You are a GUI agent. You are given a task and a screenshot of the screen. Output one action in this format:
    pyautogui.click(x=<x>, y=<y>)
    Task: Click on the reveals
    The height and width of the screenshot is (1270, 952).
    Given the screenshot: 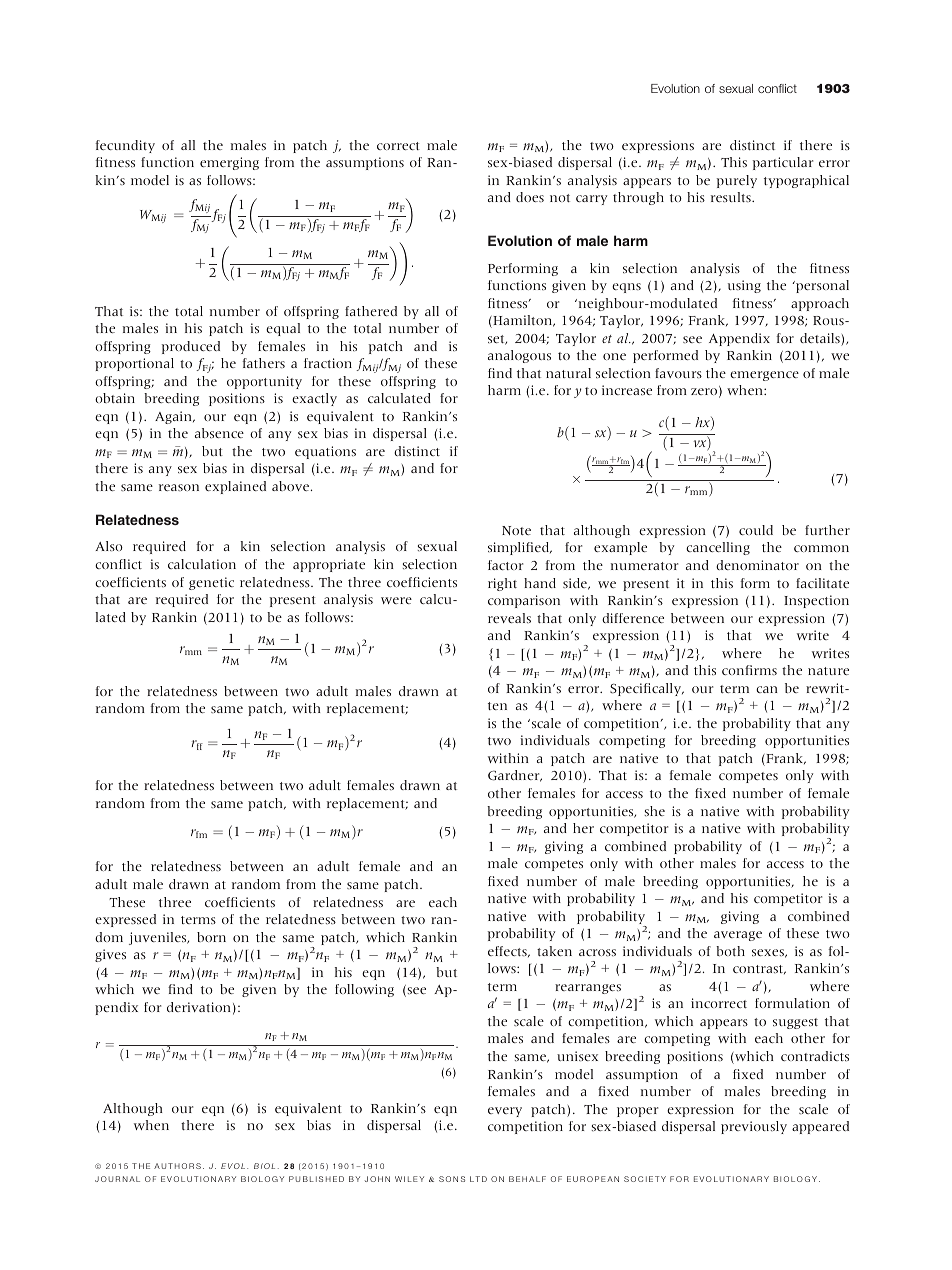 What is the action you would take?
    pyautogui.click(x=509, y=618)
